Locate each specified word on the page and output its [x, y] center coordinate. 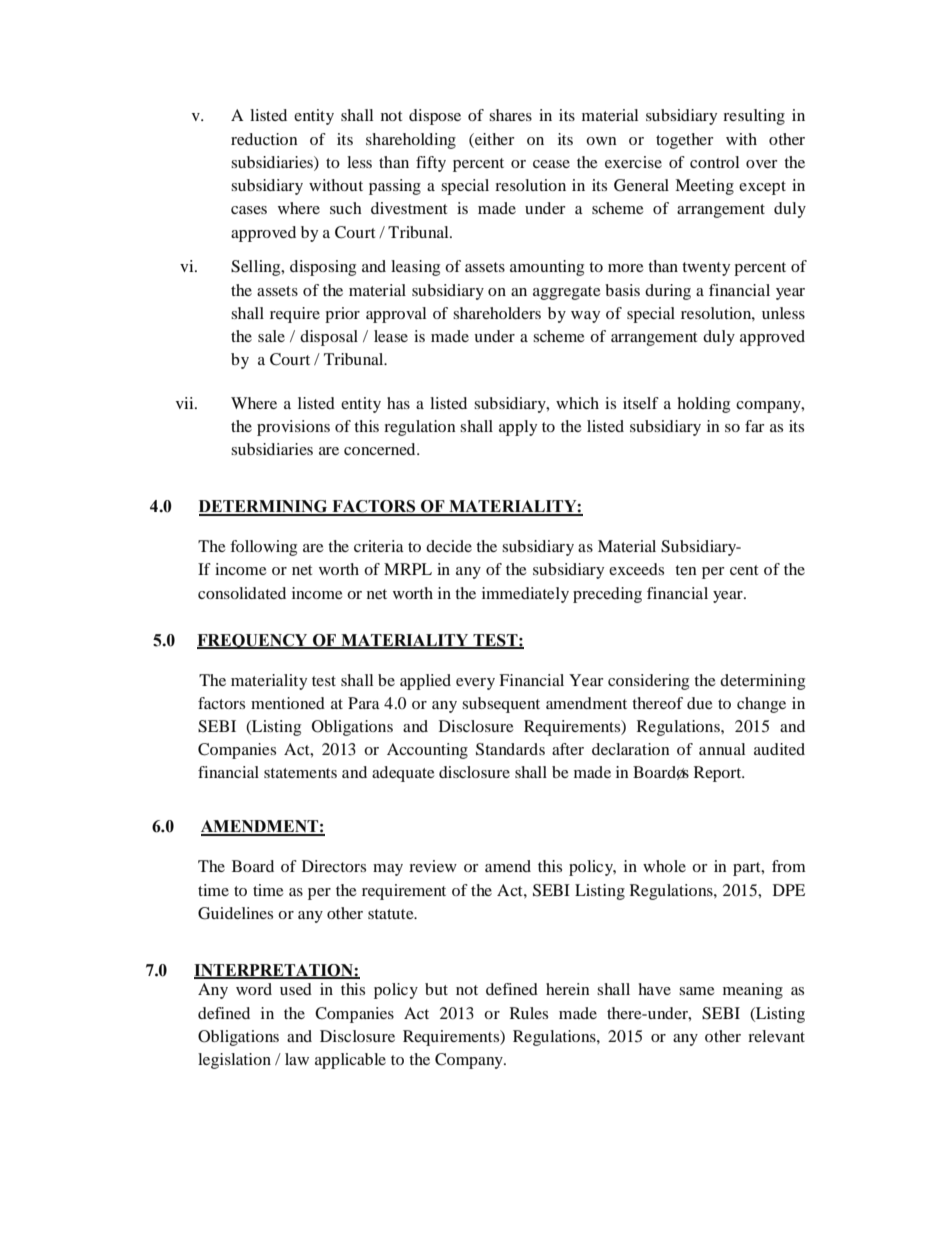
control [714, 162]
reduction [264, 139]
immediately [525, 595]
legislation [234, 1061]
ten [686, 570]
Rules [529, 1013]
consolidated [242, 593]
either [494, 139]
